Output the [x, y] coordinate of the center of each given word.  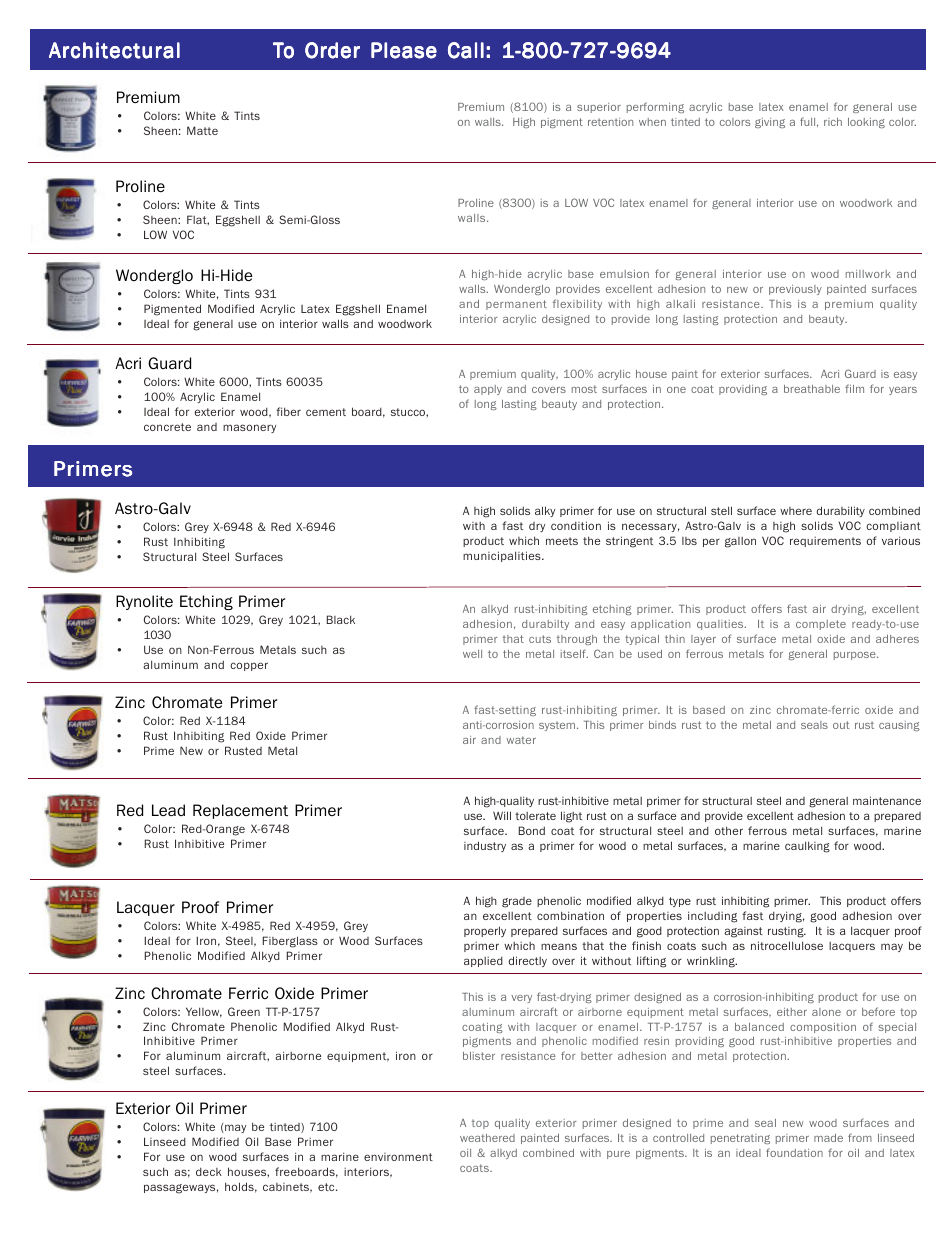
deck [209, 1172]
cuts [540, 639]
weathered [487, 1138]
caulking [807, 847]
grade [517, 902]
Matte [202, 130]
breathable [812, 389]
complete [821, 625]
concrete [167, 427]
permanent [516, 305]
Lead [168, 810]
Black [341, 619]
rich [833, 122]
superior [599, 108]
